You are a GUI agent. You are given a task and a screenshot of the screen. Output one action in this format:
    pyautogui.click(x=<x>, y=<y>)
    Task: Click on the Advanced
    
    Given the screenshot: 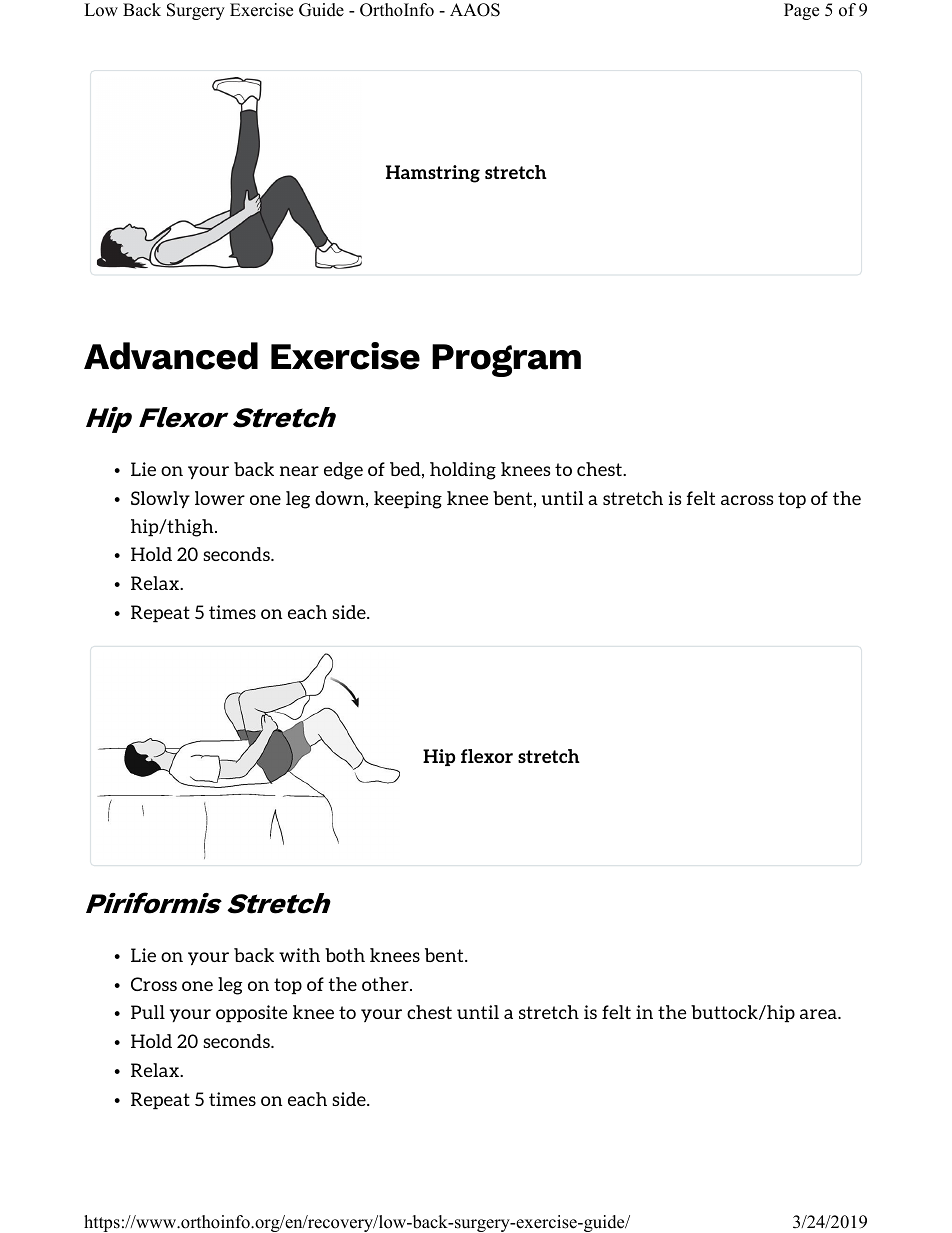 What is the action you would take?
    pyautogui.click(x=171, y=356)
